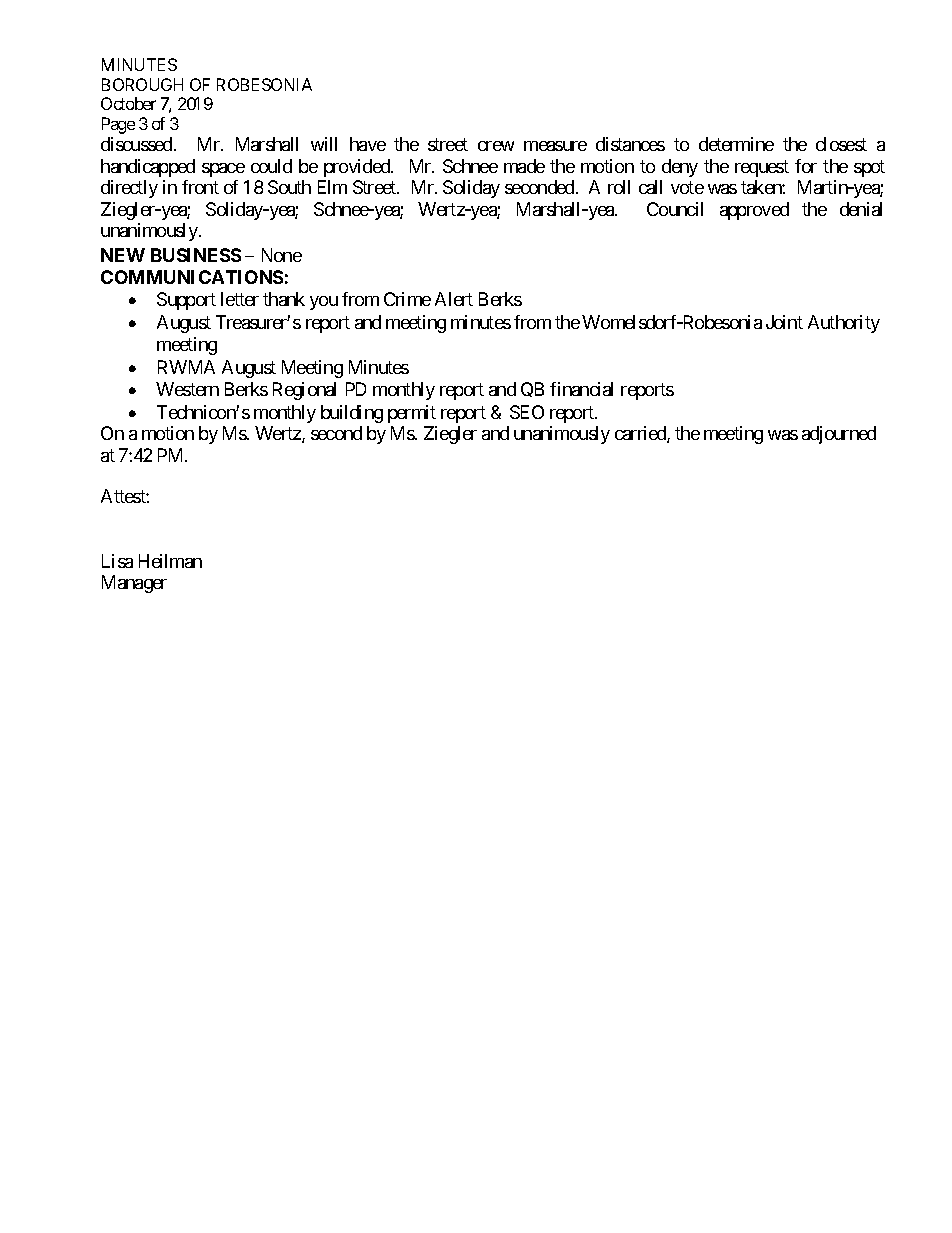 This image has height=1233, width=952. What do you see at coordinates (736, 144) in the image?
I see `determine` at bounding box center [736, 144].
